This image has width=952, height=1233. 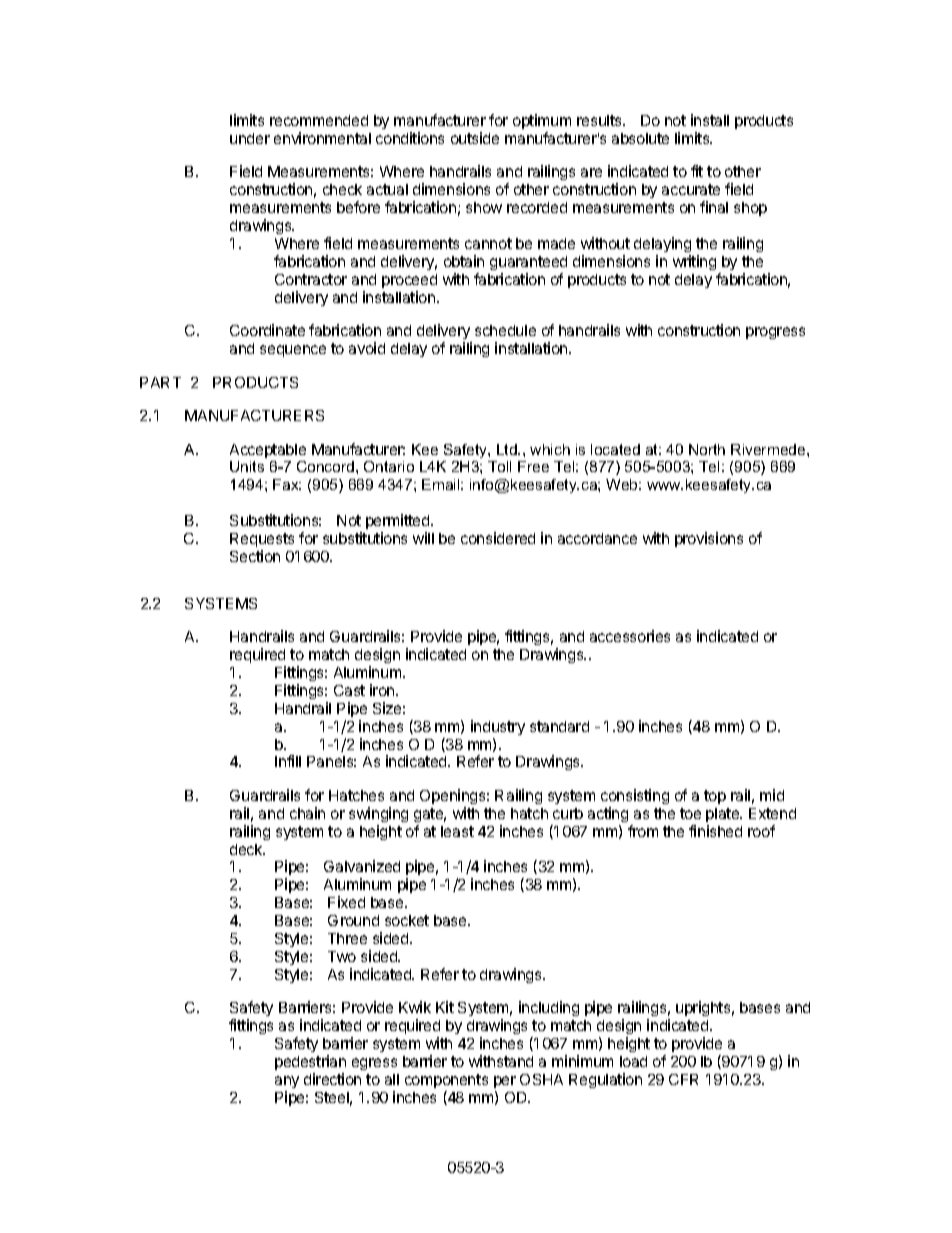 I want to click on Infill, so click(x=288, y=761).
